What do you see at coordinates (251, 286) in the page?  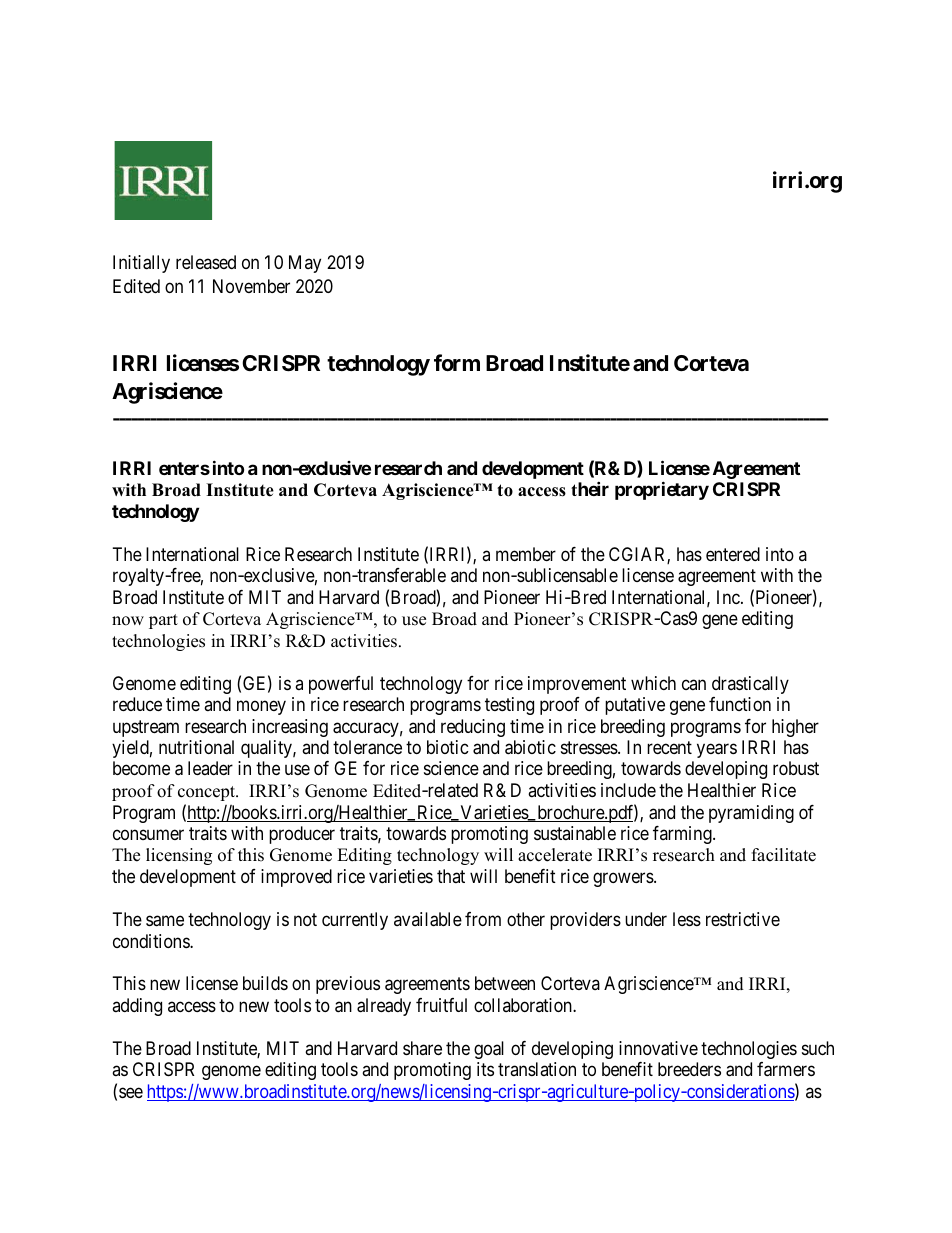 I see `November` at bounding box center [251, 286].
